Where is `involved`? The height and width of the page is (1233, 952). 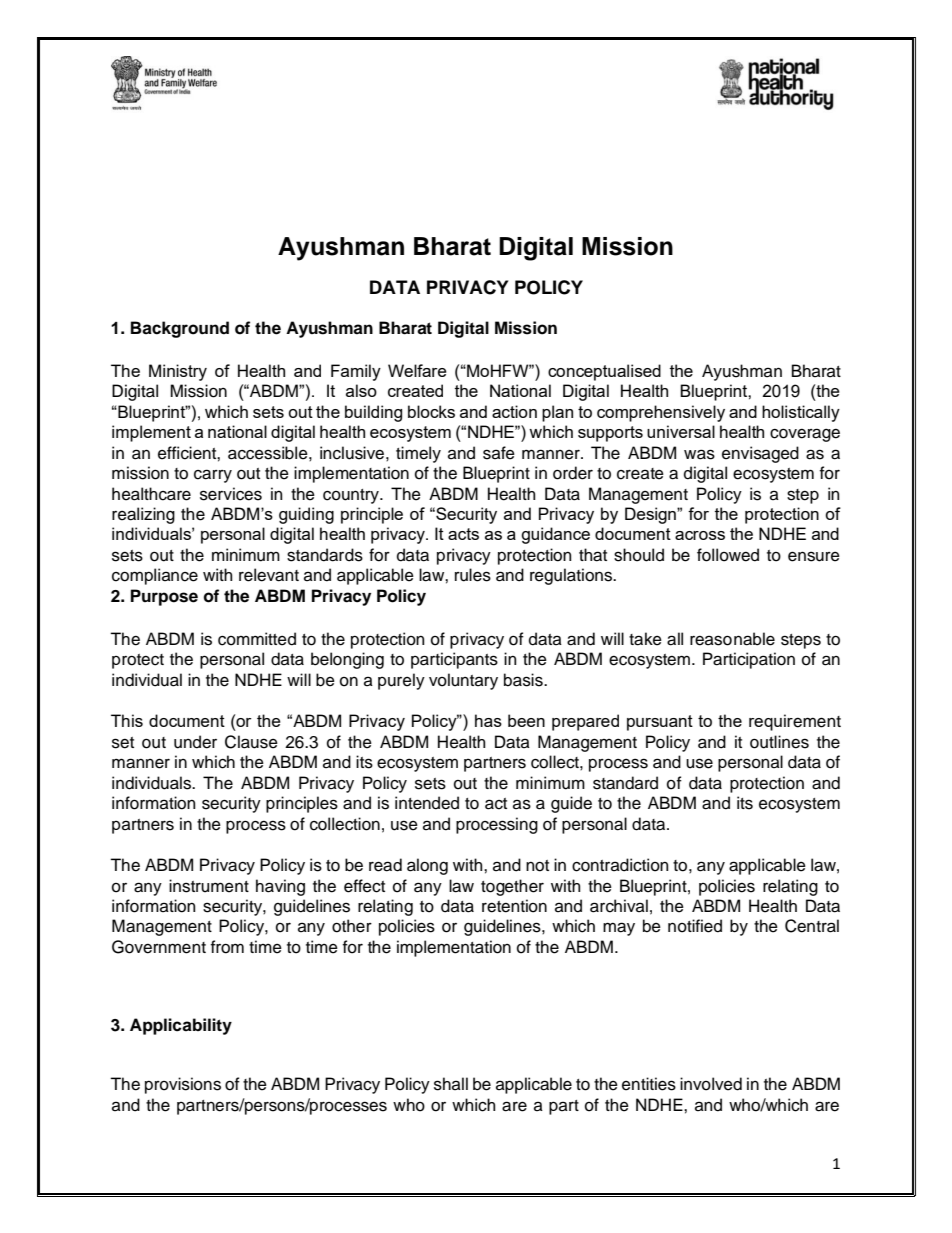 involved is located at coordinates (711, 1084).
